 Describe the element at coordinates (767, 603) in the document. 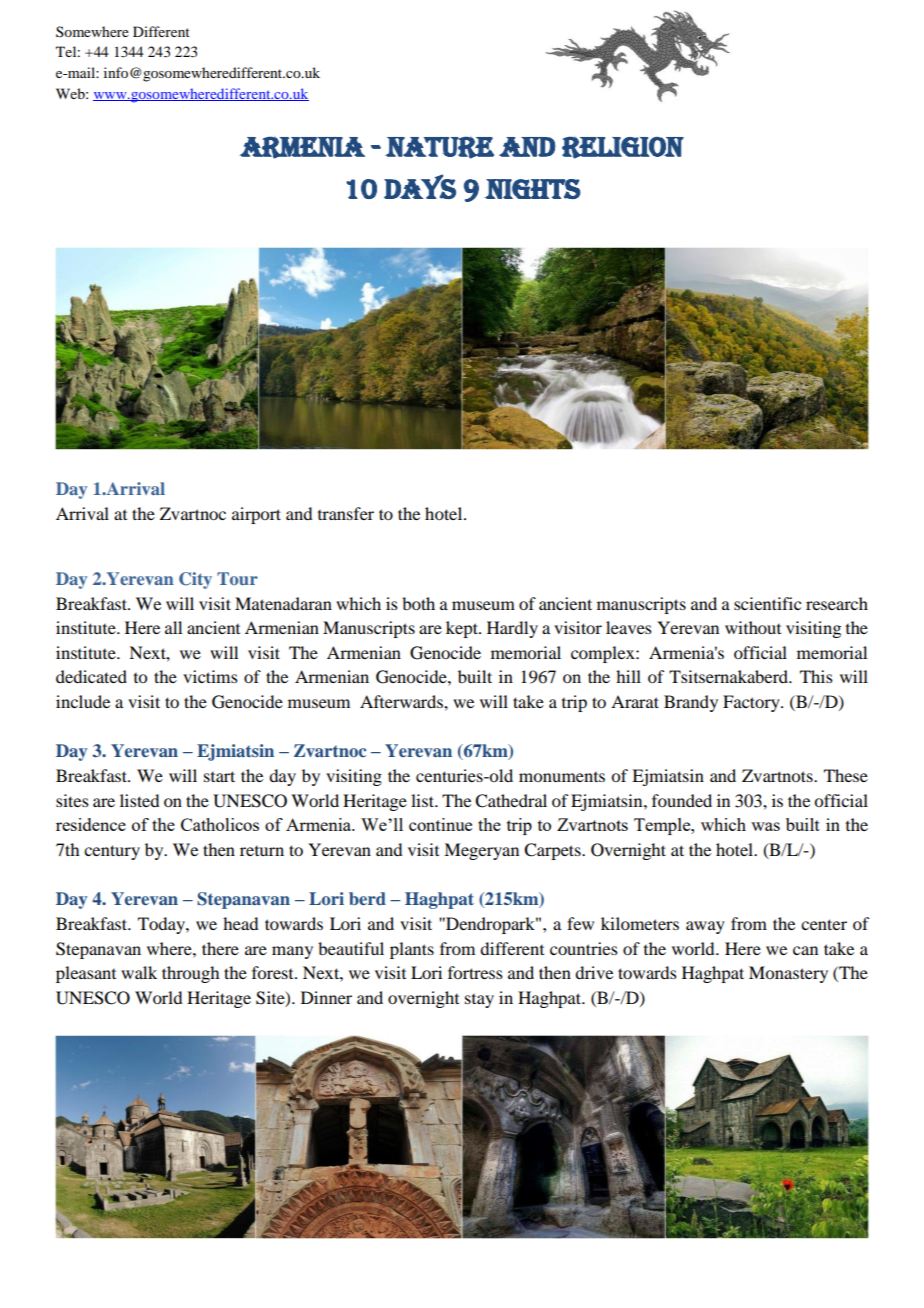

I see `scientific` at that location.
